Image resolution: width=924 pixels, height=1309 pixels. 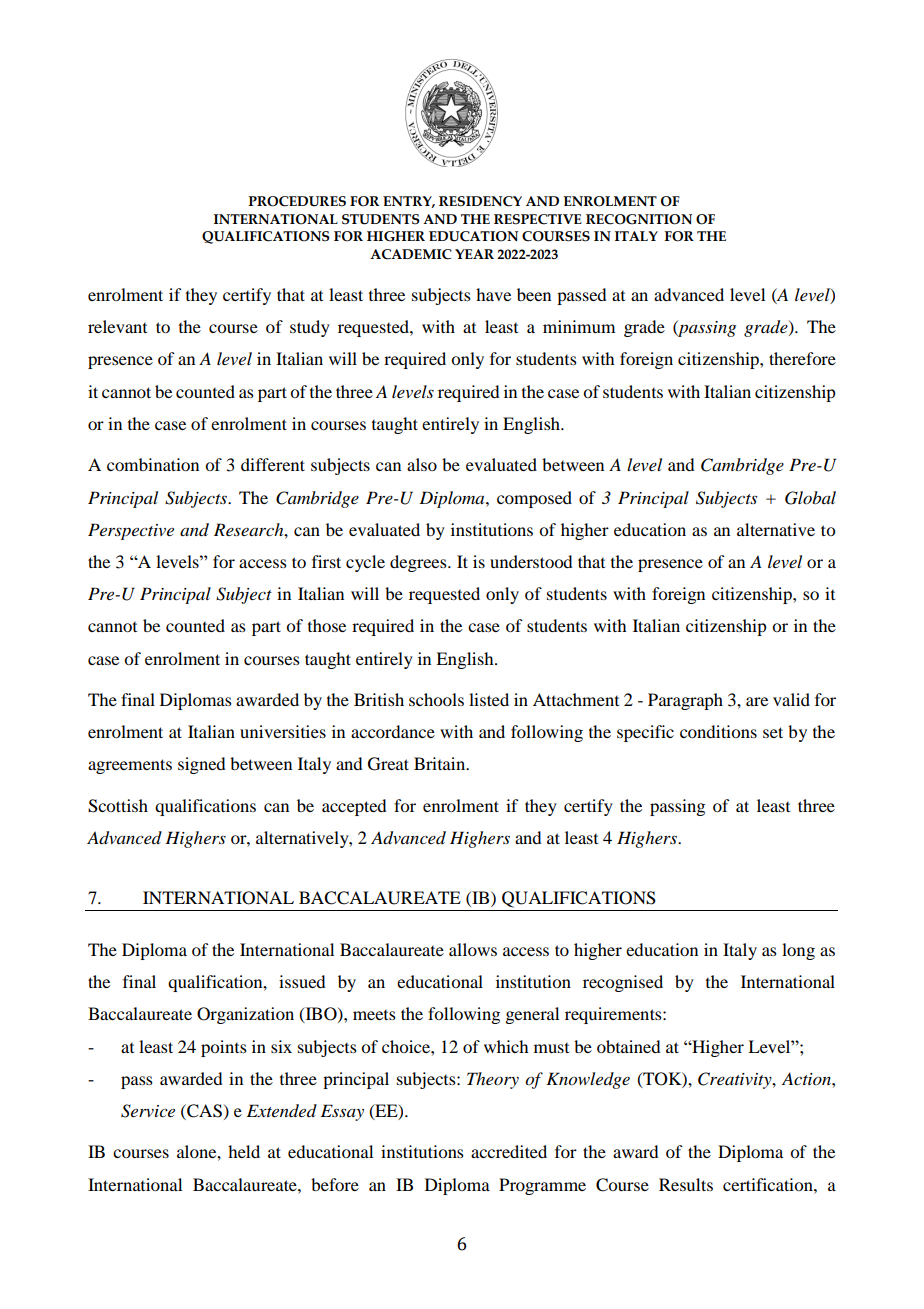 I want to click on held, so click(x=244, y=1151).
